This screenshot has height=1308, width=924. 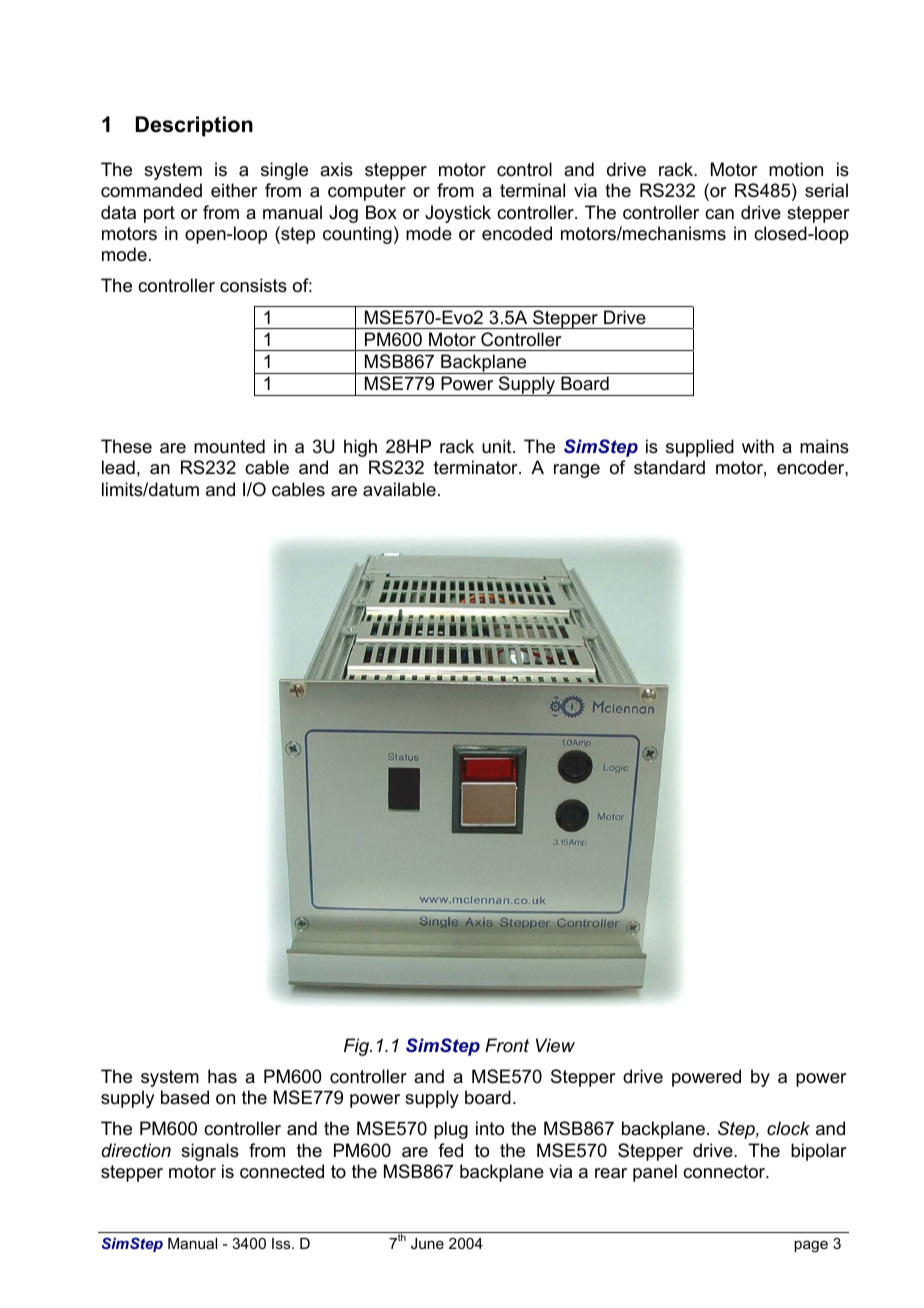 What do you see at coordinates (210, 1152) in the screenshot?
I see `signals` at bounding box center [210, 1152].
